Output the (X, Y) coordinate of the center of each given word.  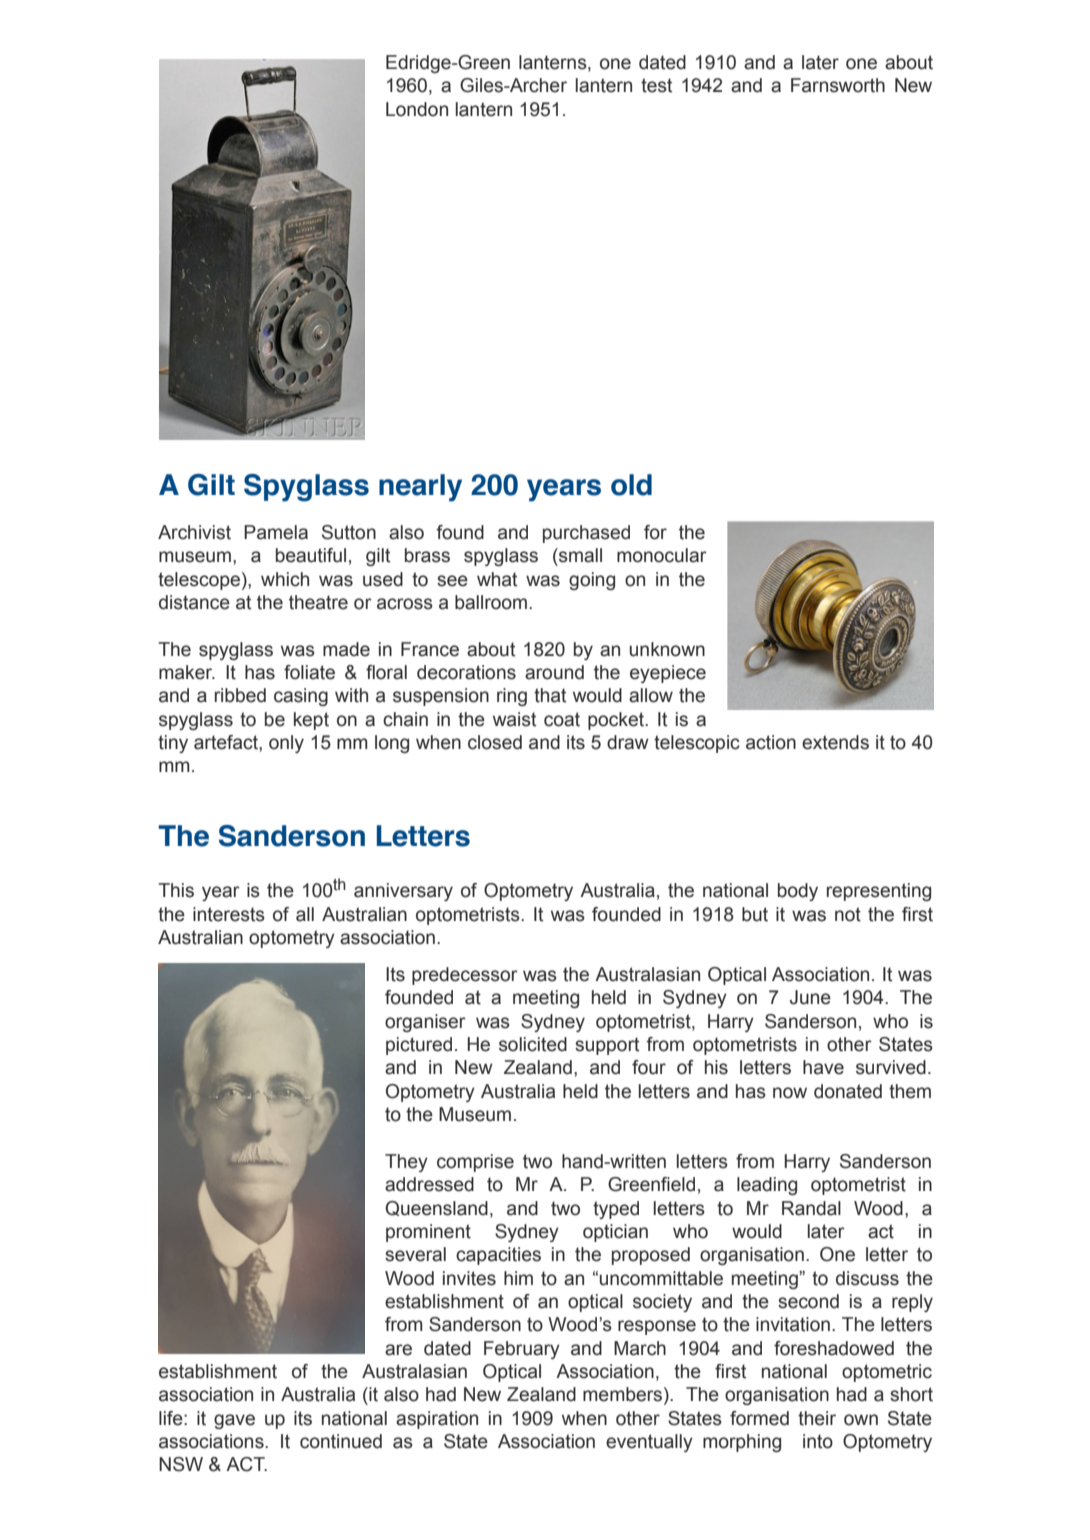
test (656, 85)
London (417, 109)
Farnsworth (838, 85)
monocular (662, 555)
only (286, 744)
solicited (533, 1044)
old (631, 485)
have (823, 1067)
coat (562, 719)
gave (234, 1421)
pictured (419, 1046)
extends (835, 742)
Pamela (276, 532)
